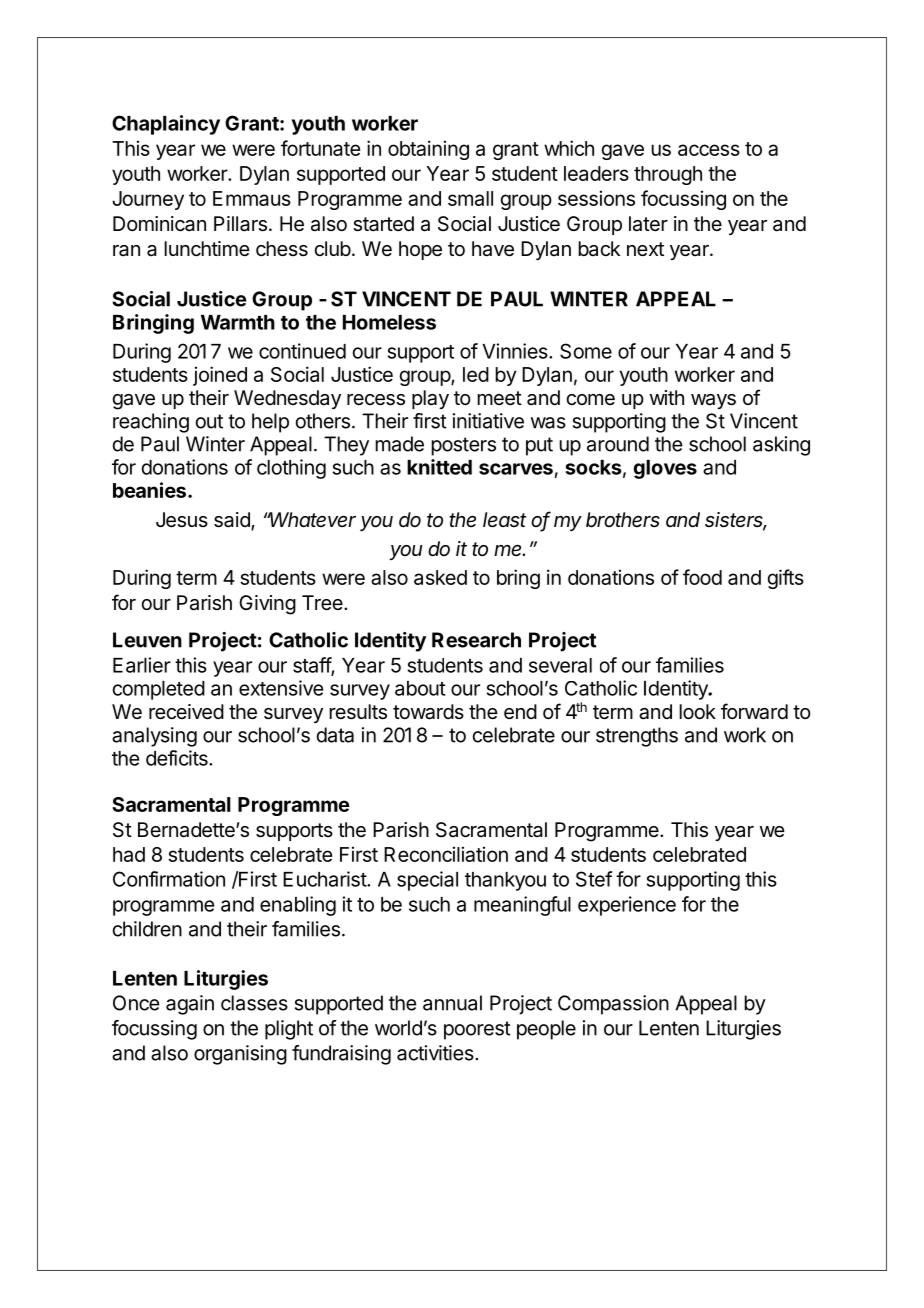 This image has width=924, height=1308. What do you see at coordinates (190, 1005) in the image?
I see `again` at bounding box center [190, 1005].
